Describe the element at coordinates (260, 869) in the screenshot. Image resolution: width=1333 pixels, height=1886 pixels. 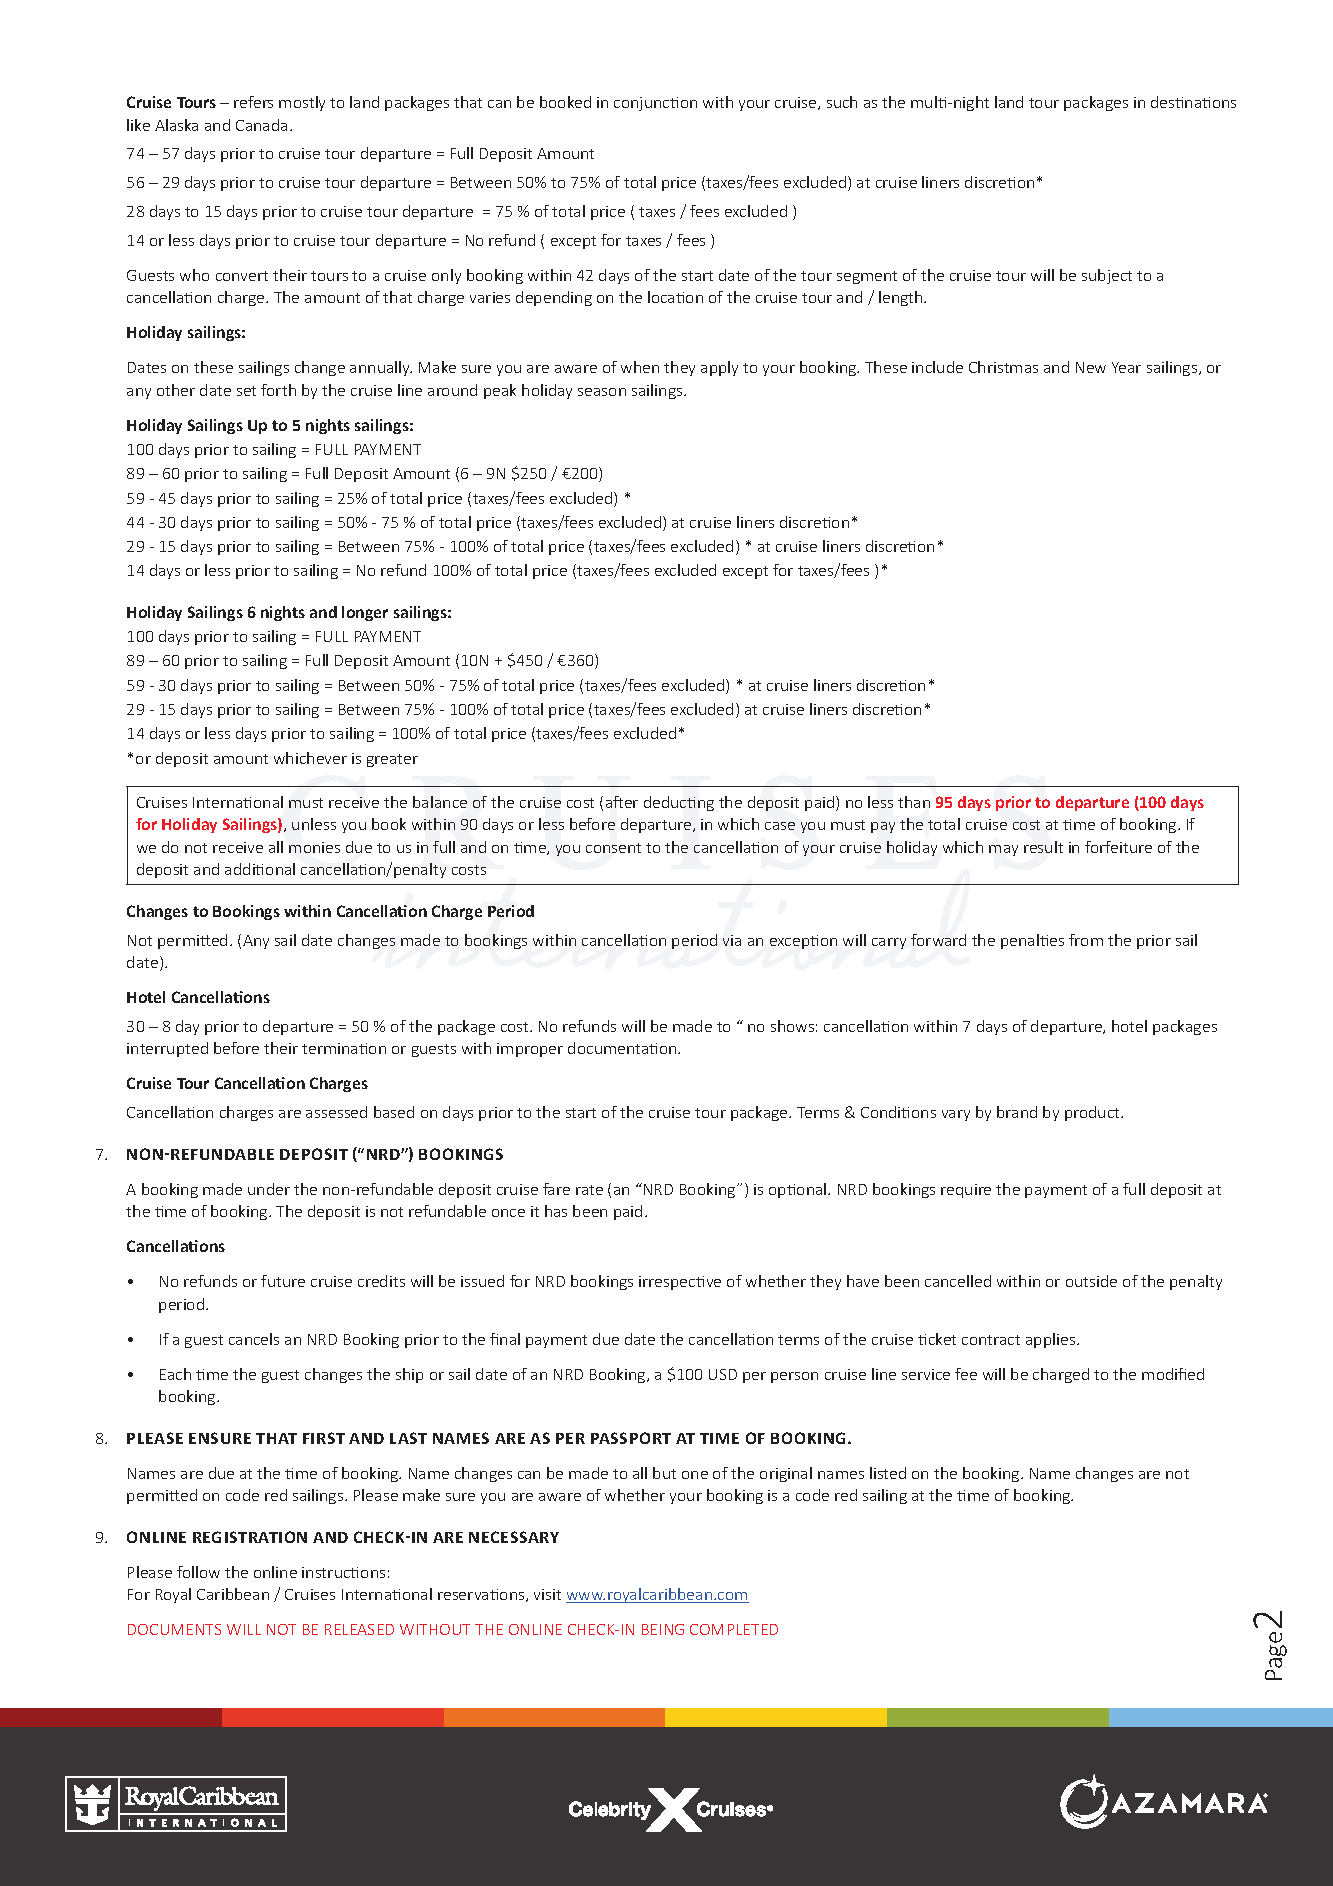
I see `additional` at that location.
